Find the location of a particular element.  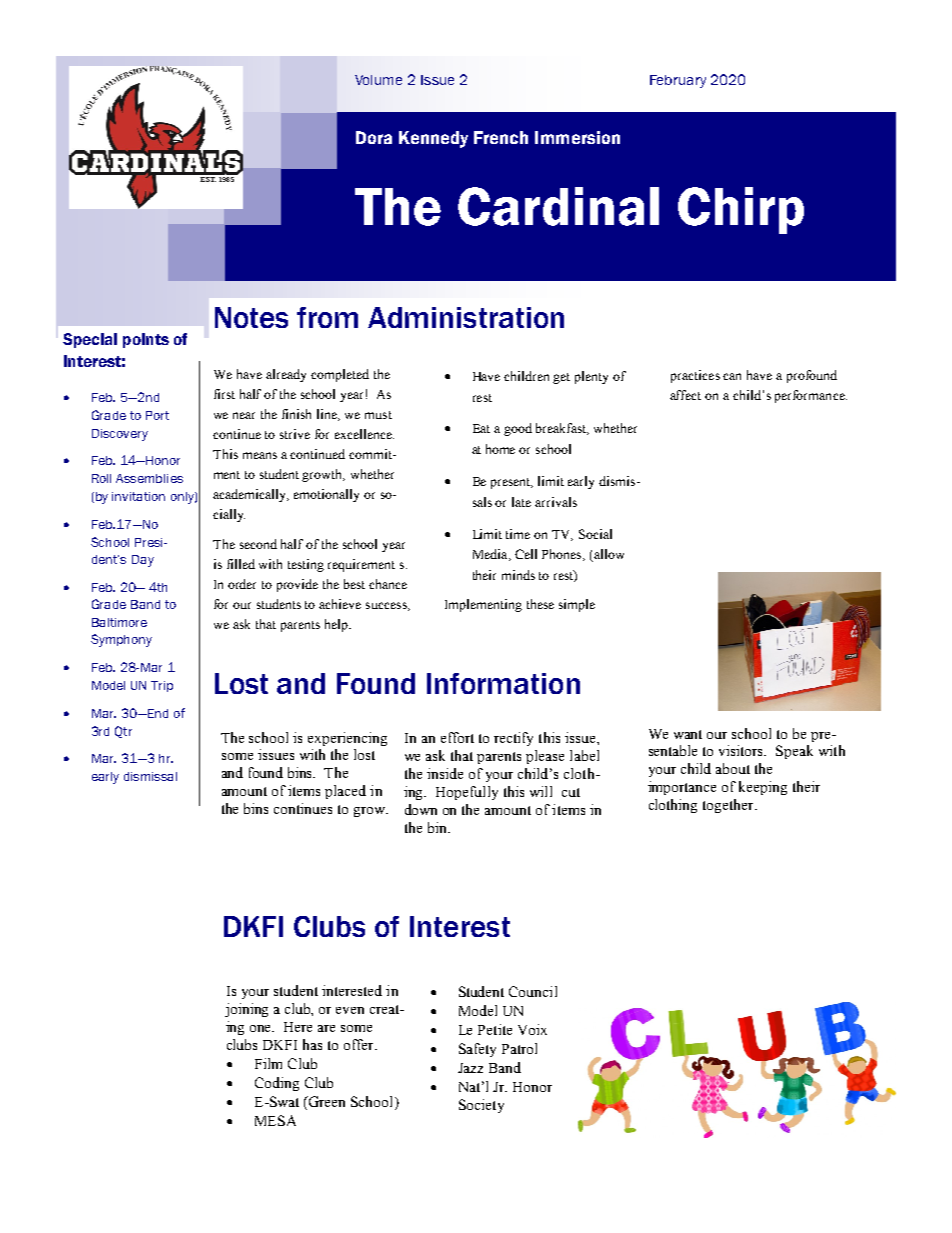

Kennedy is located at coordinates (433, 139).
